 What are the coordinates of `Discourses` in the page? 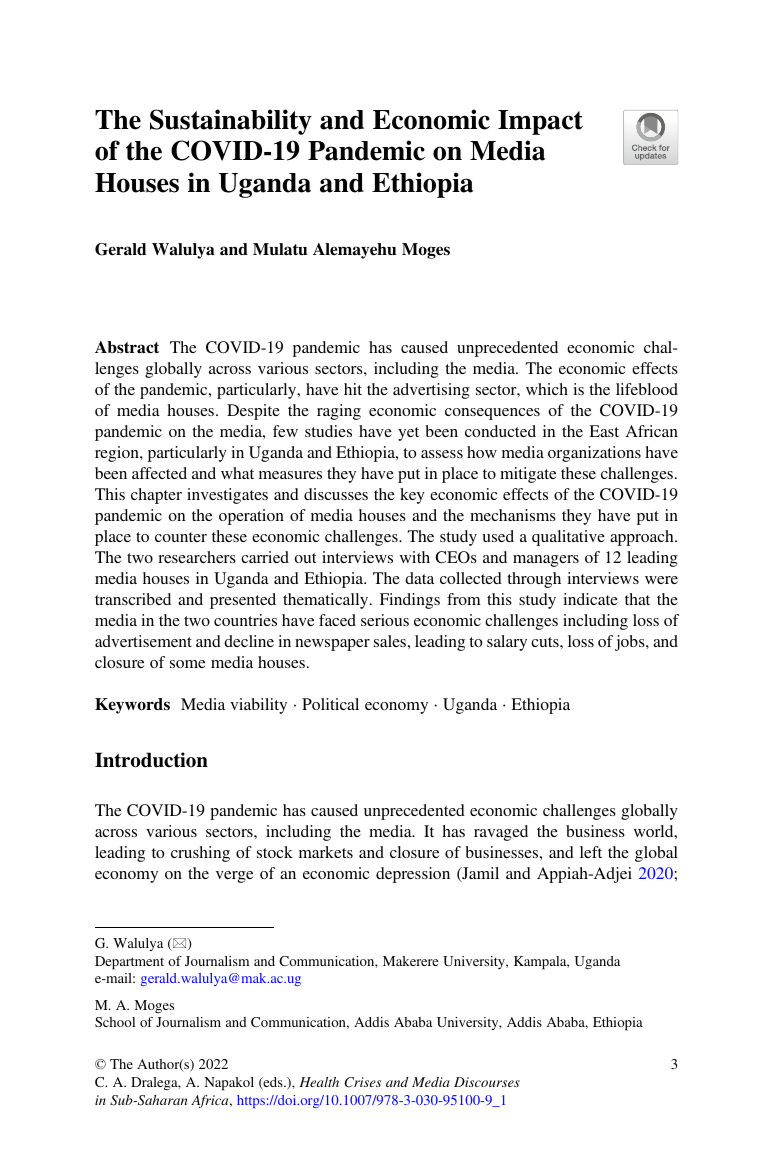 It's located at (487, 1082).
